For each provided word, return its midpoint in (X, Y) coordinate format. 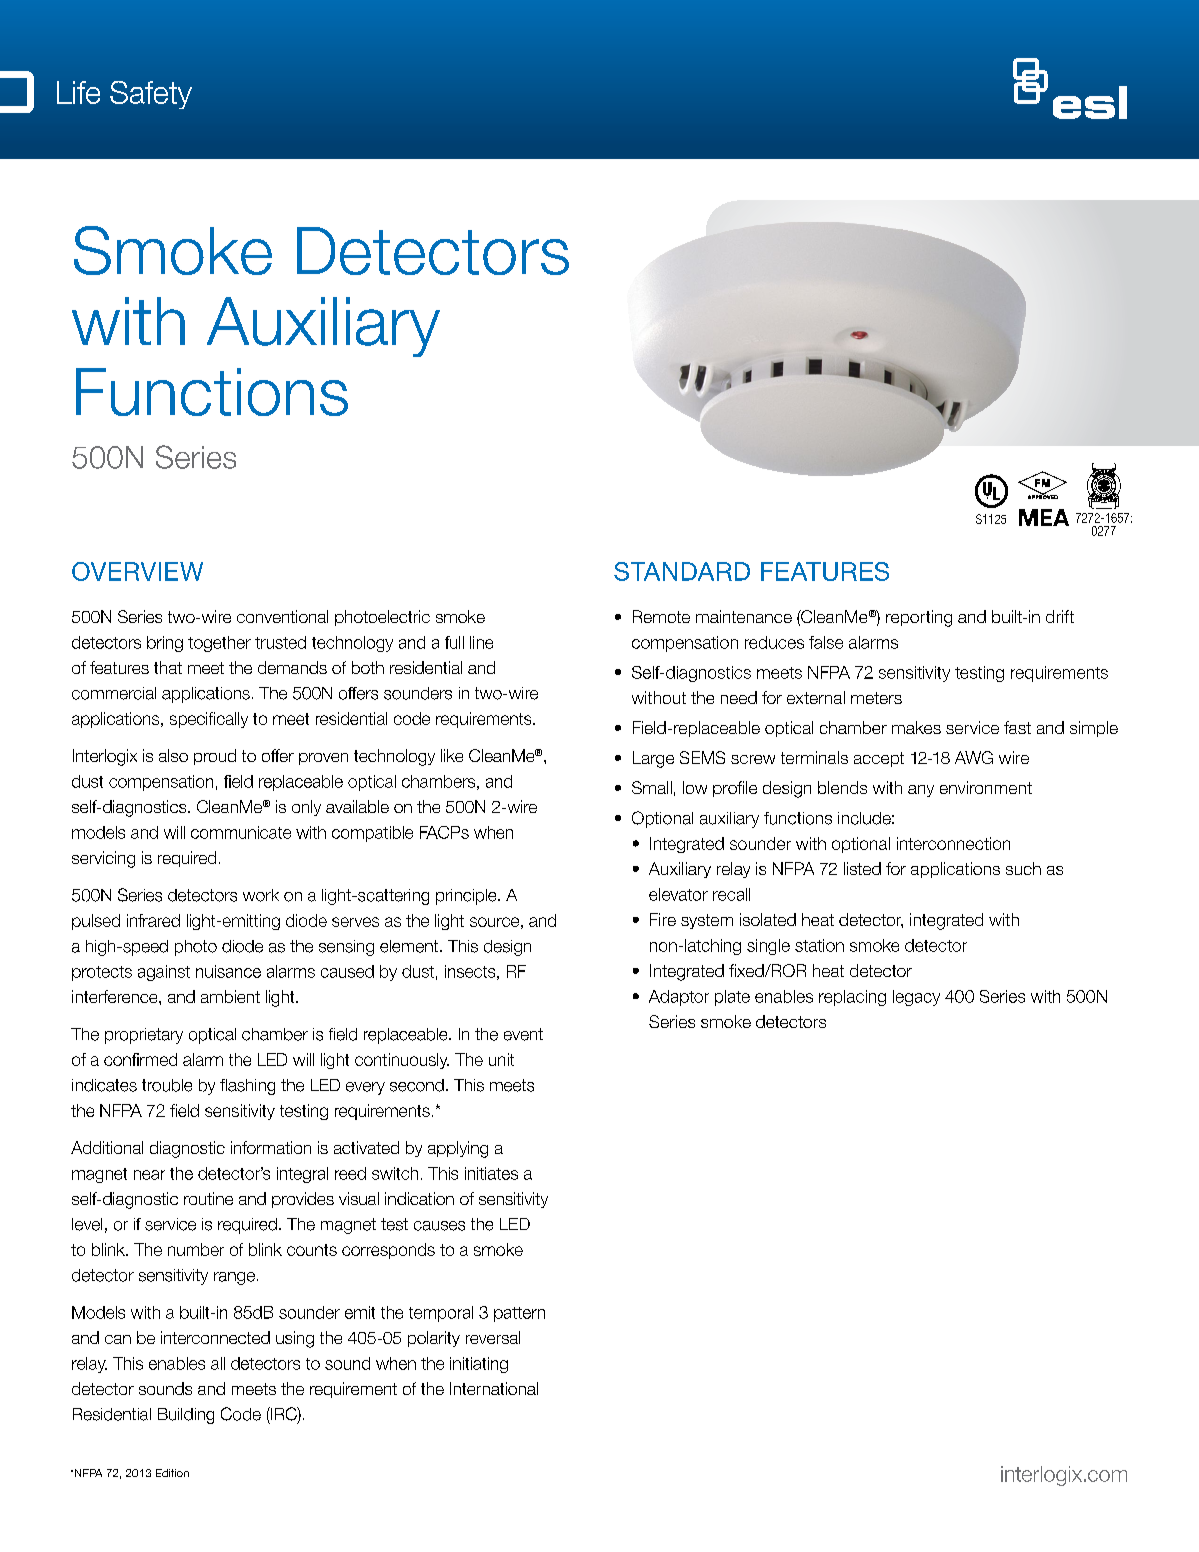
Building (186, 1416)
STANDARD (682, 571)
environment (986, 787)
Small (652, 787)
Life (78, 92)
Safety (151, 95)
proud (215, 757)
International (494, 1388)
